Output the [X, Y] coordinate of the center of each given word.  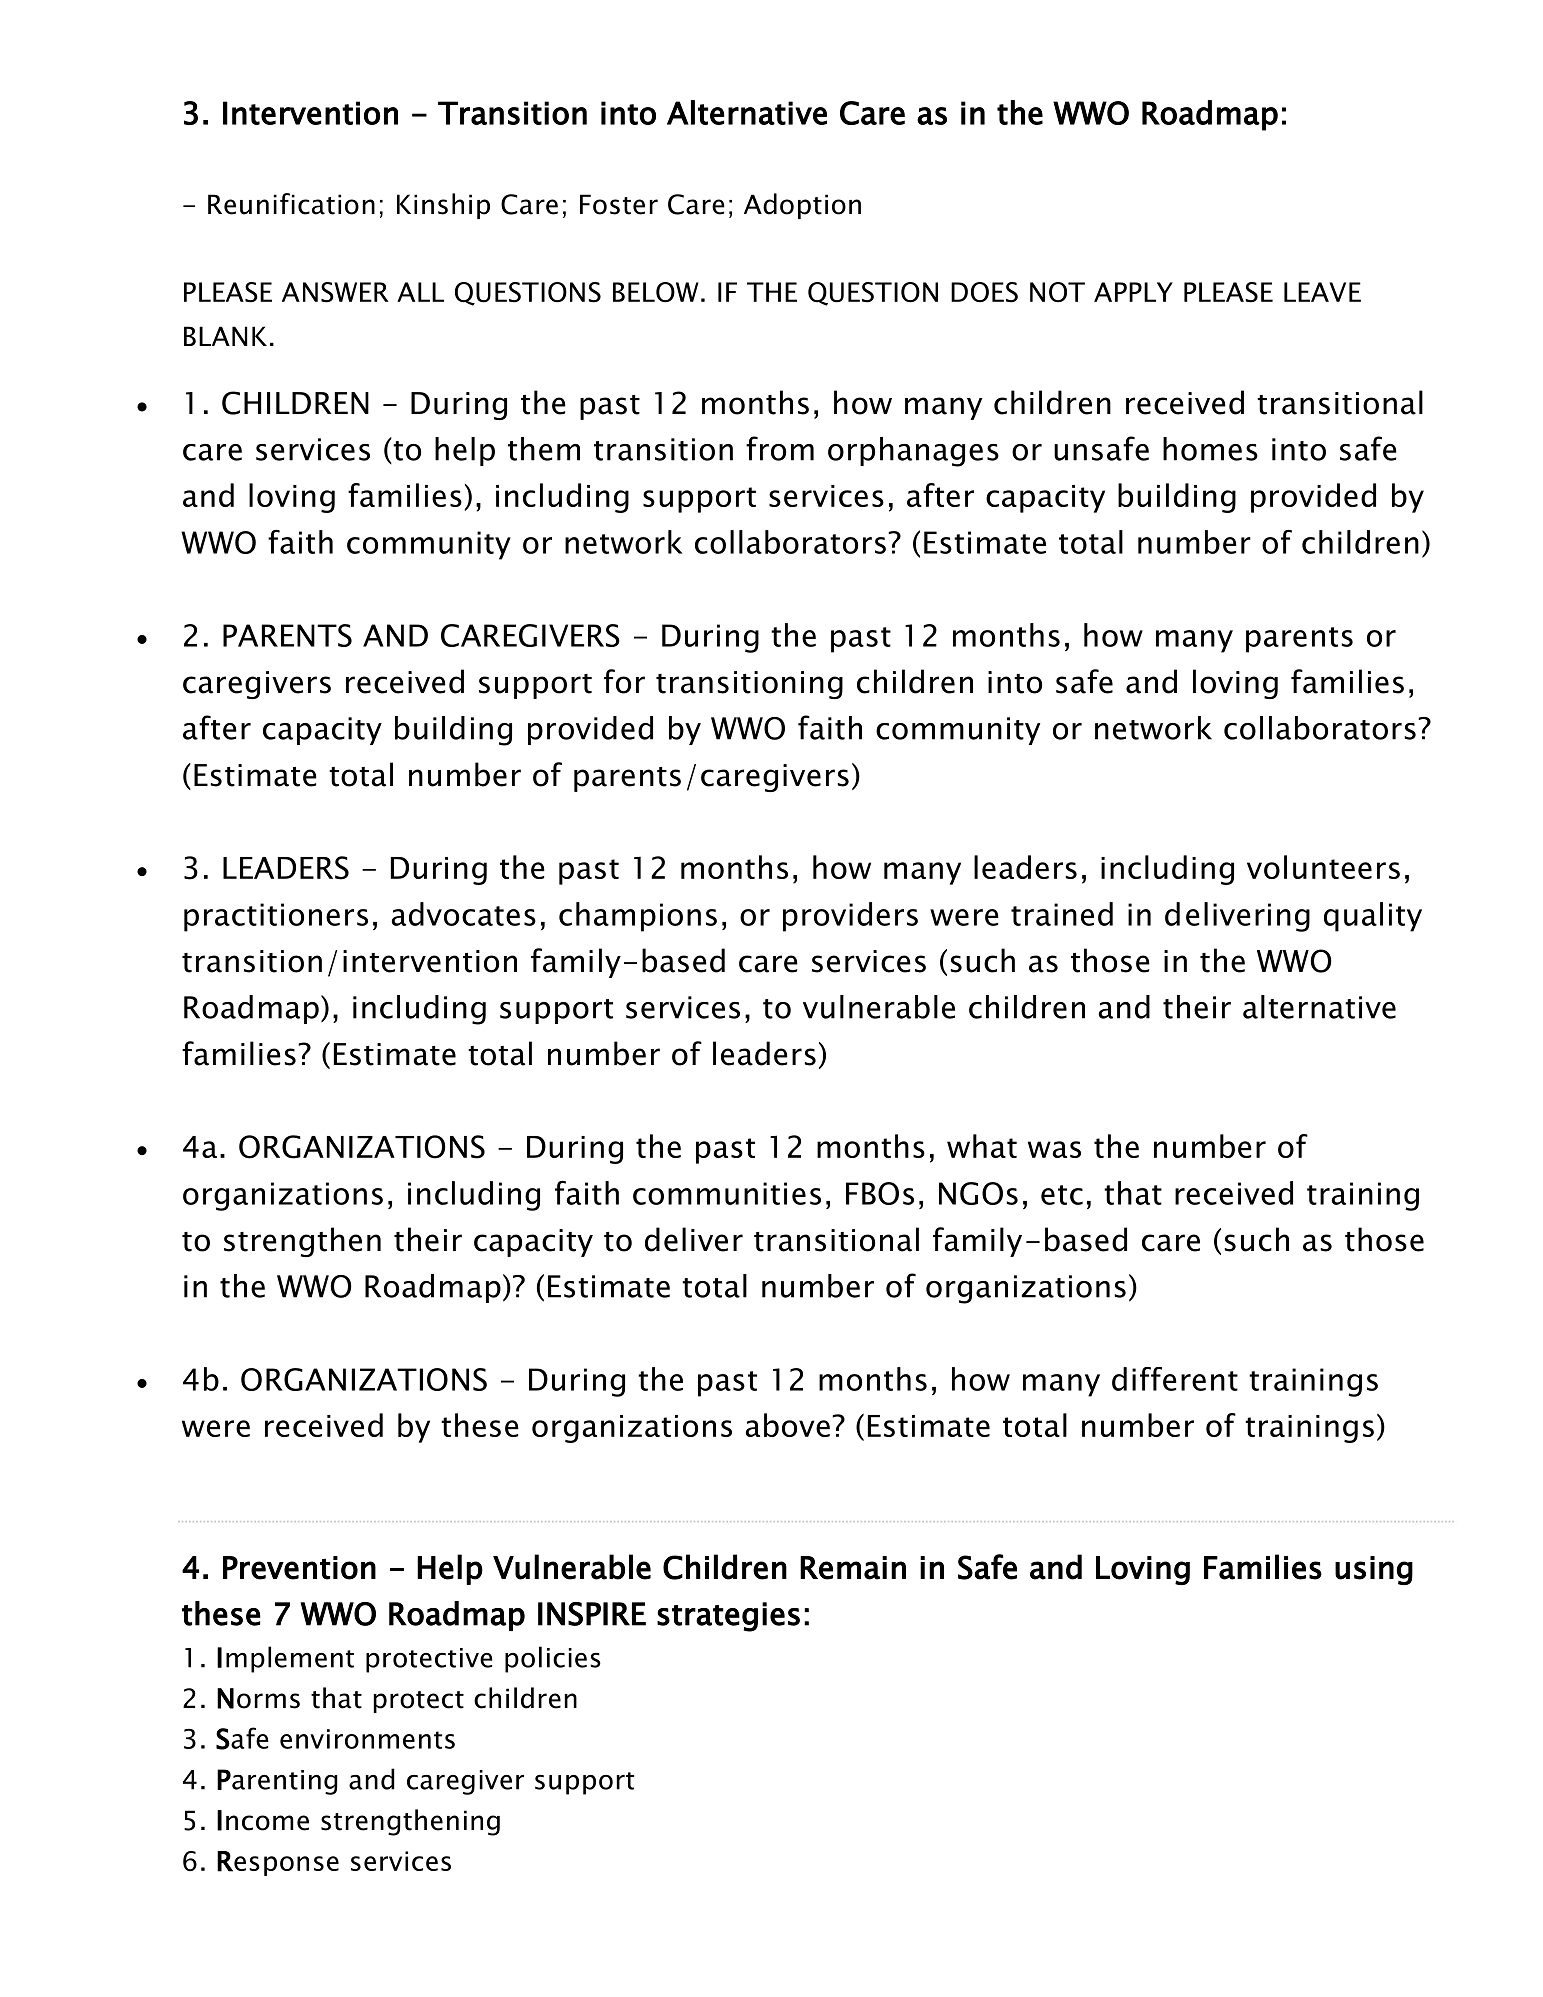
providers [850, 917]
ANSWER [335, 292]
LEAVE [1322, 292]
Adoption [802, 206]
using [1374, 1570]
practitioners [276, 917]
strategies [728, 1617]
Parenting [277, 1782]
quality [1373, 917]
